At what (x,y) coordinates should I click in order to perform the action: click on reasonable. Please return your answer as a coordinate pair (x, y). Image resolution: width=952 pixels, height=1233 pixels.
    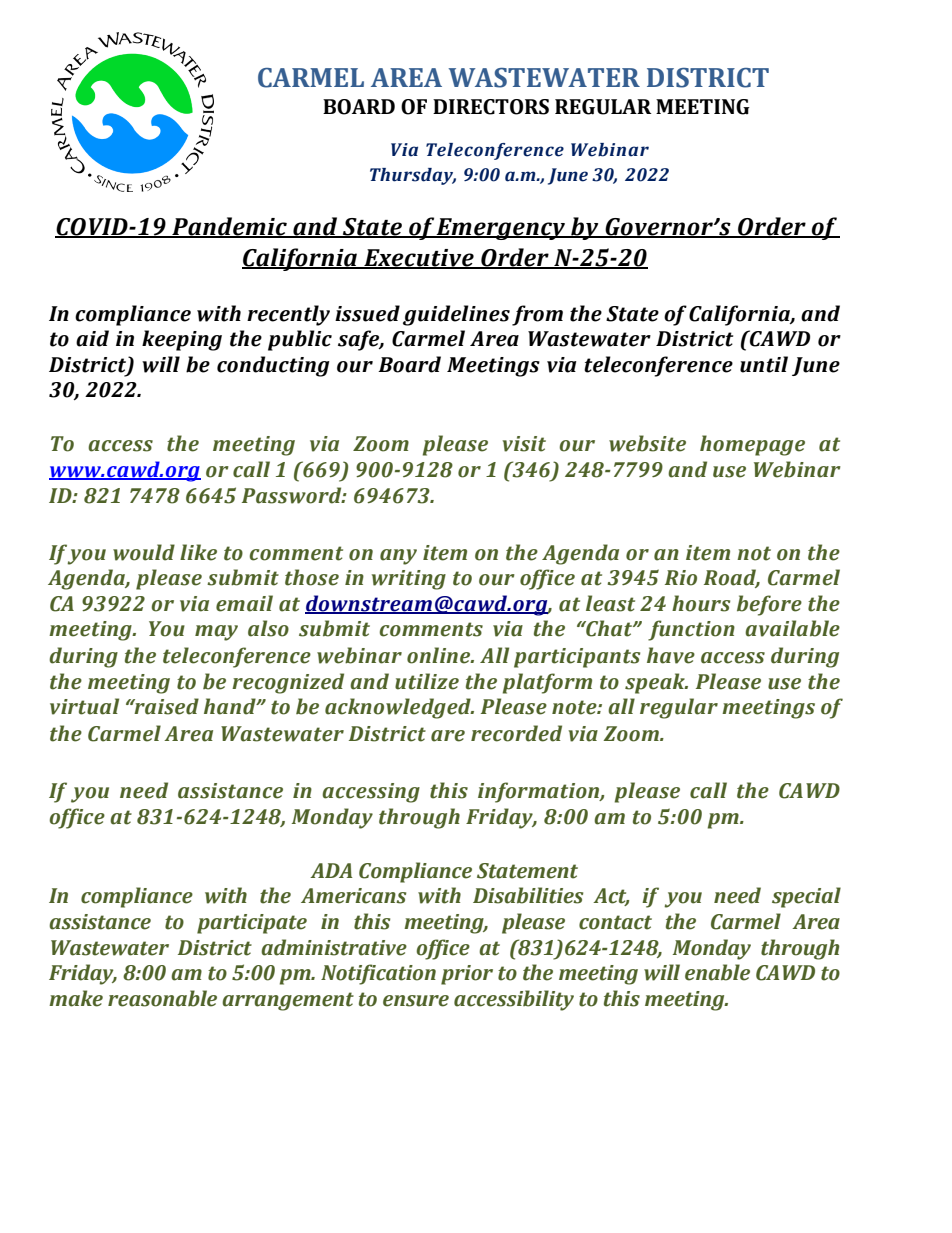
    Looking at the image, I should click on (162, 998).
